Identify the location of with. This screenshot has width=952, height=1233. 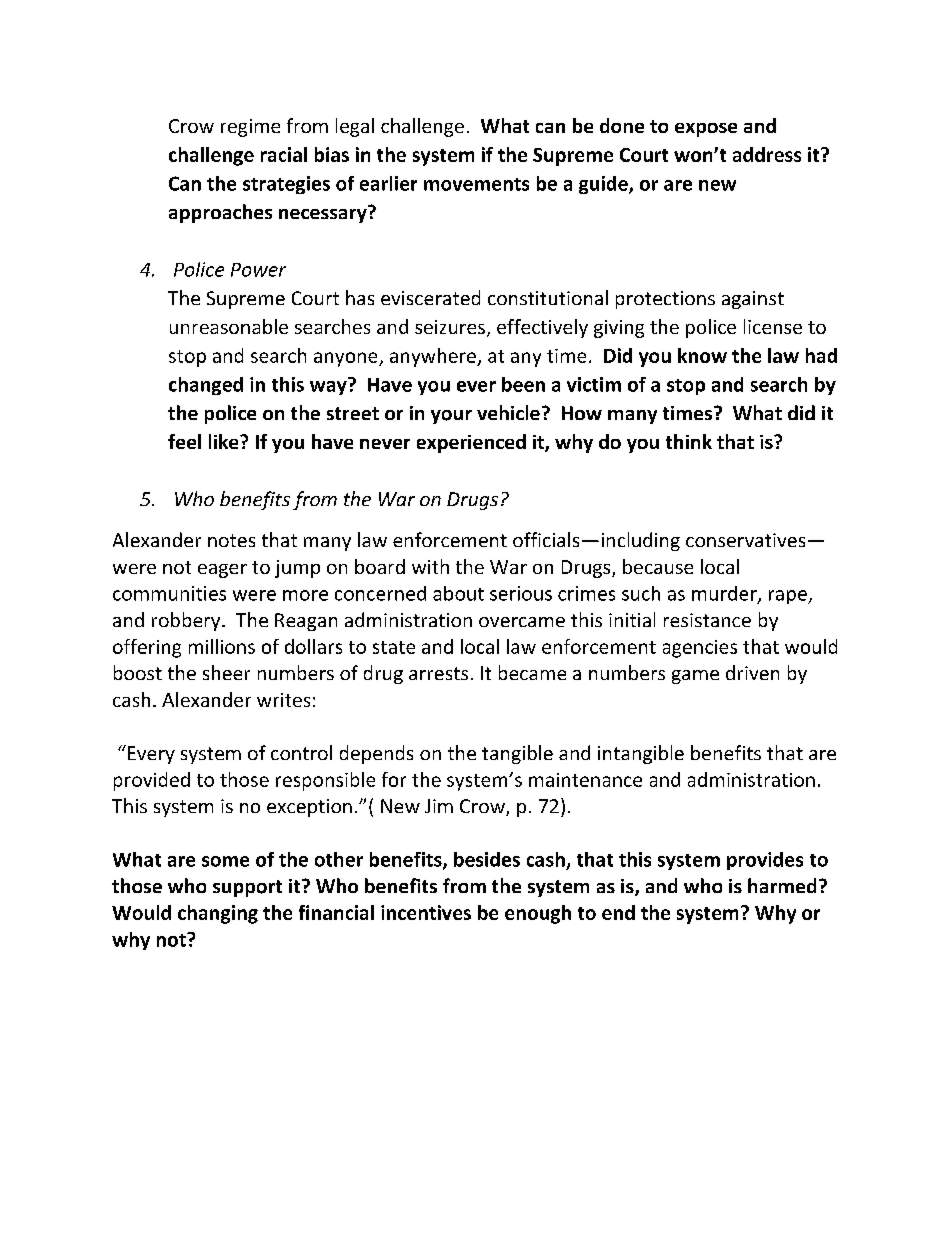
(430, 566).
